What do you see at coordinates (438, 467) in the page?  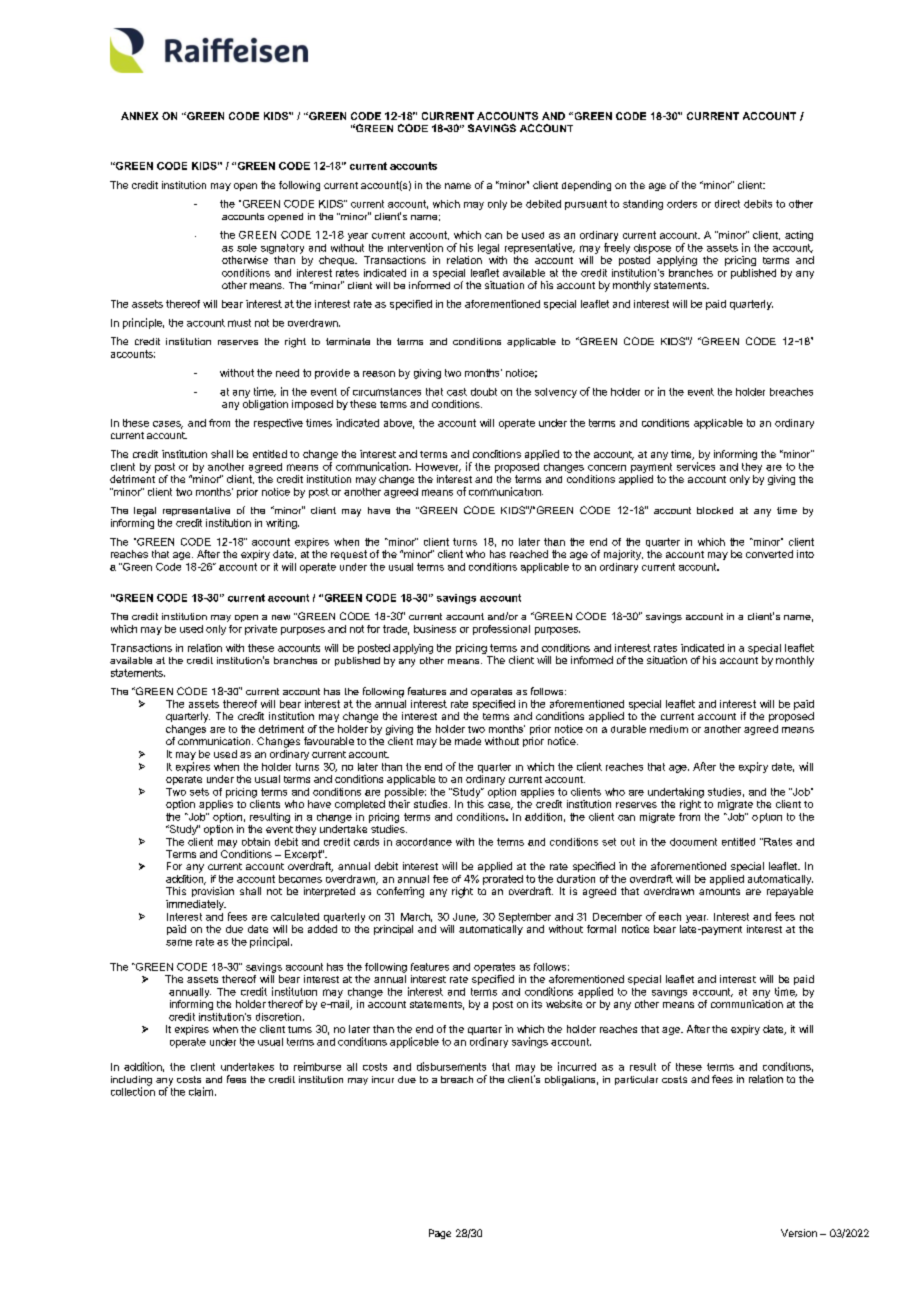 I see `However` at bounding box center [438, 467].
